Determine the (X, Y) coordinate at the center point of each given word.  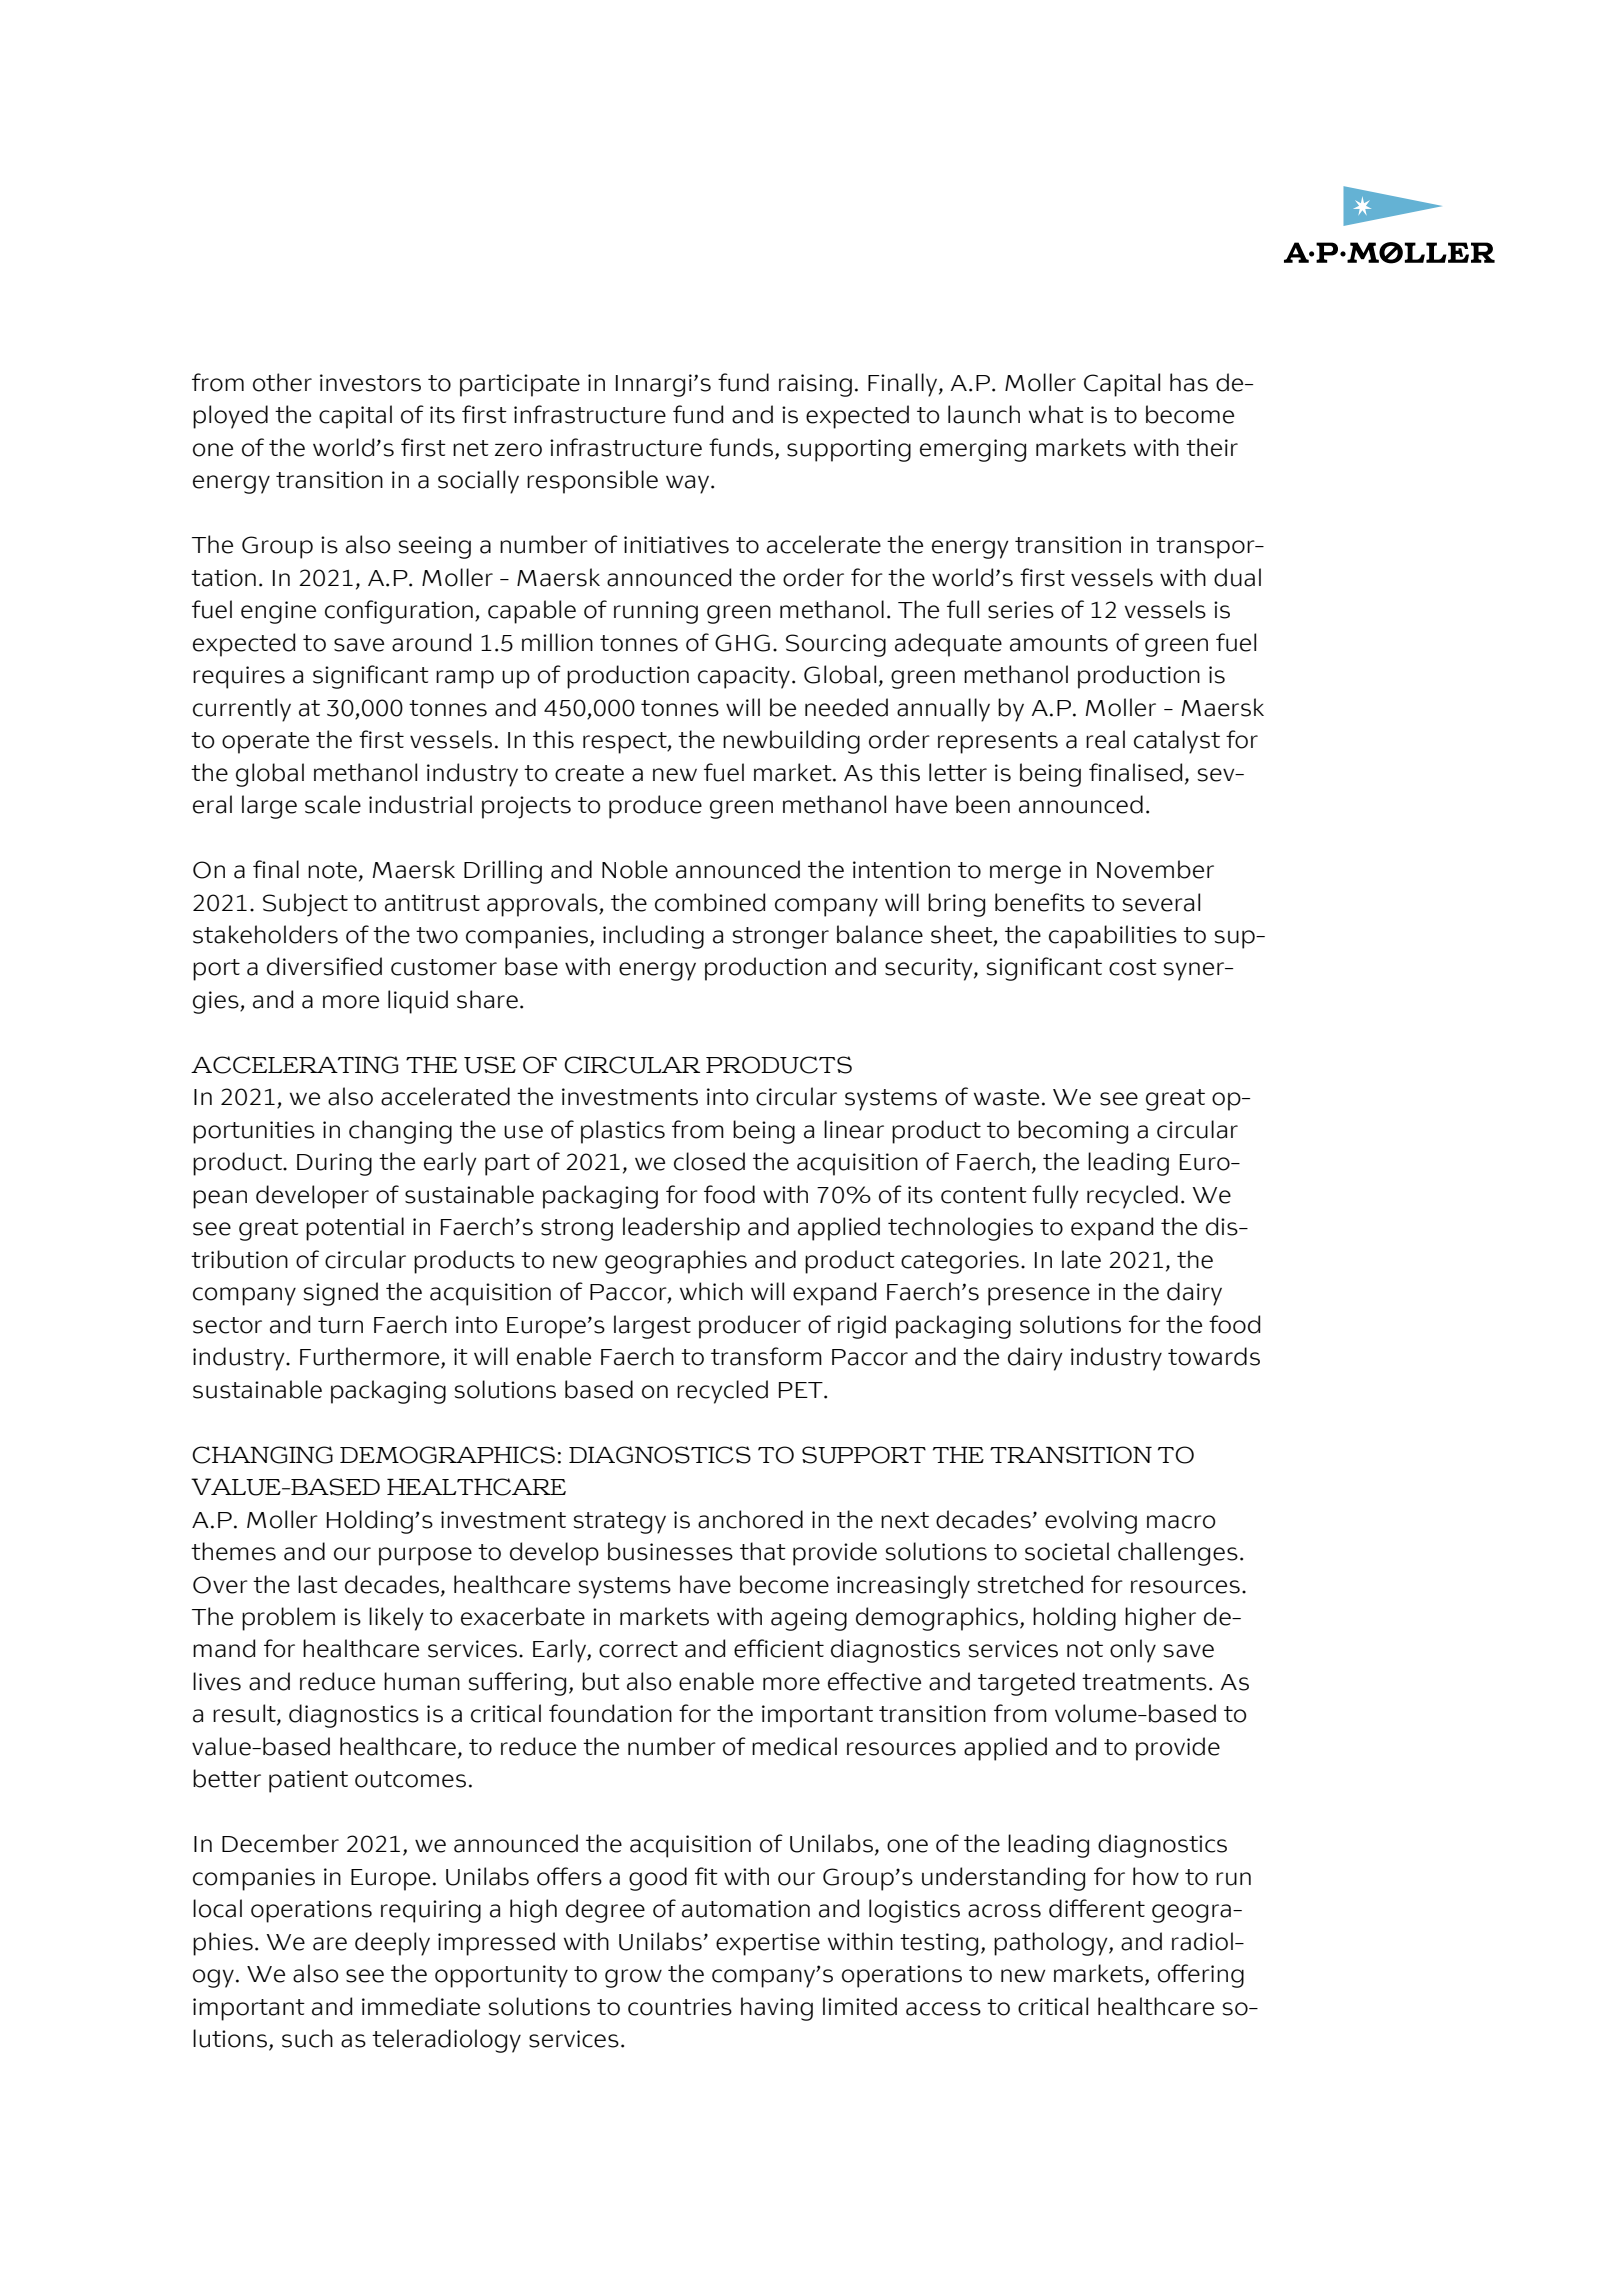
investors (370, 383)
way (689, 484)
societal (1067, 1551)
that (763, 1551)
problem (288, 1619)
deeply (392, 1944)
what (1056, 414)
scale (333, 804)
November (1155, 869)
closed (709, 1161)
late (1081, 1259)
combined (710, 902)
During (334, 1164)
